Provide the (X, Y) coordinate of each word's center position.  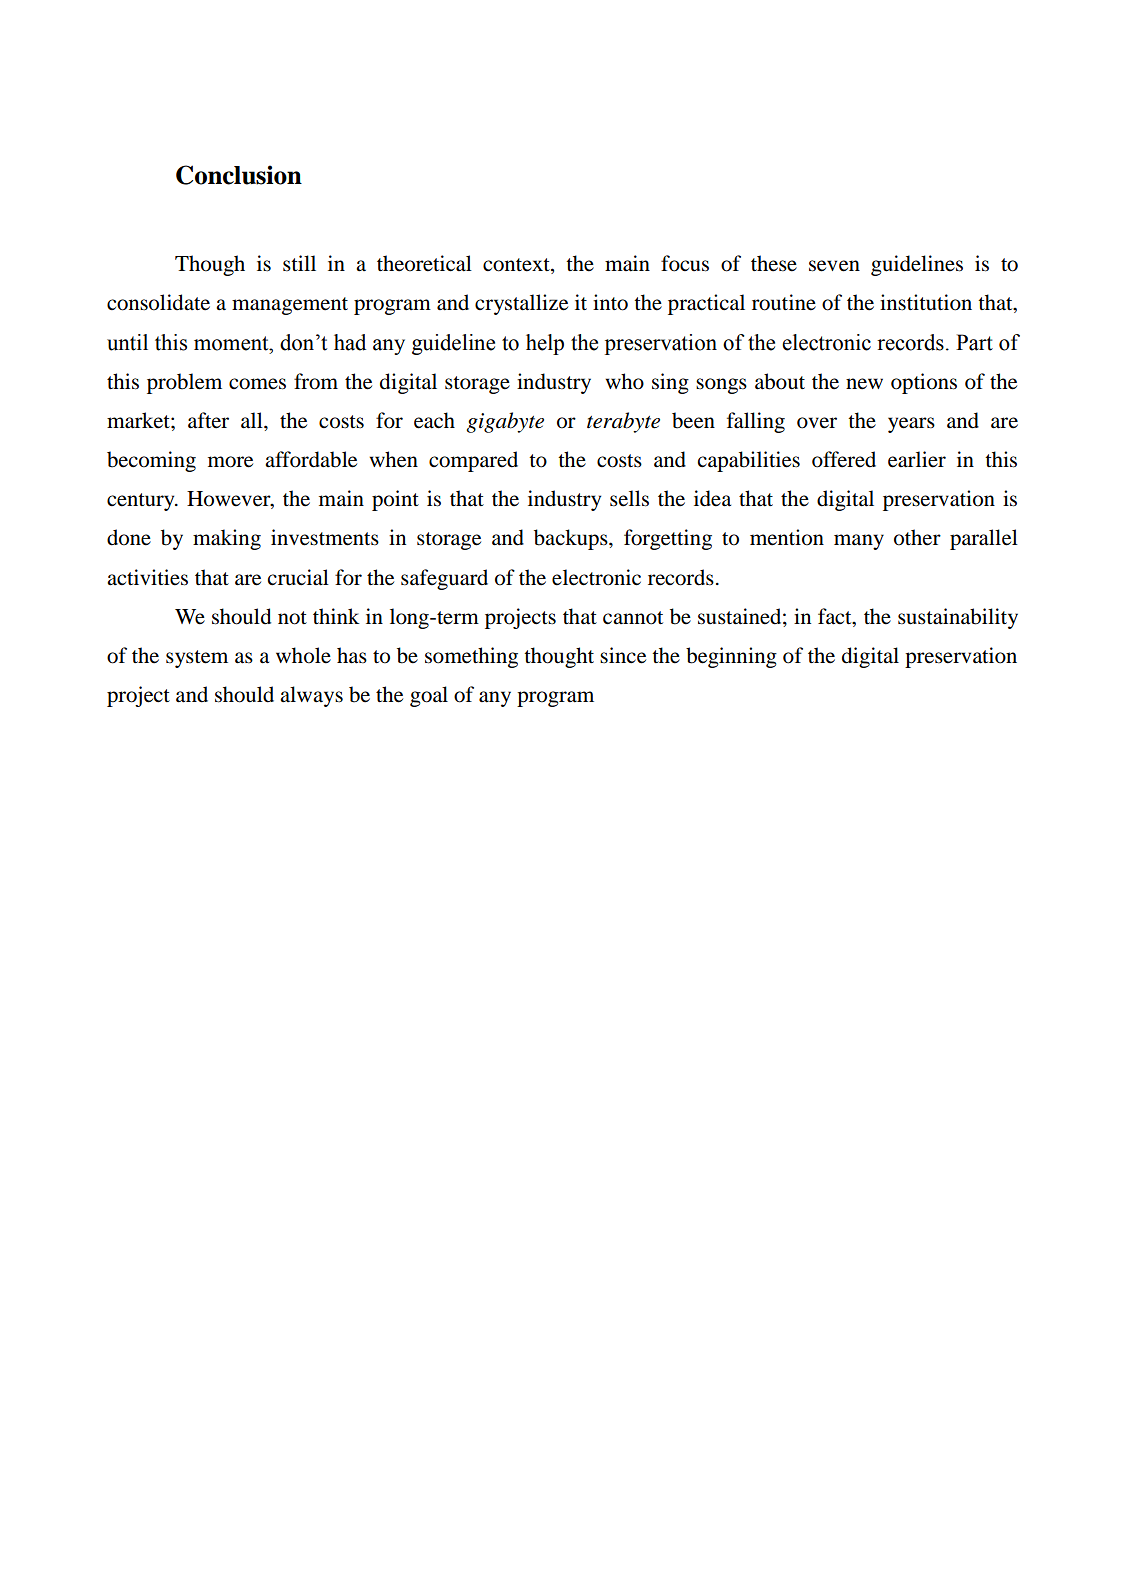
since (623, 655)
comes (257, 384)
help (545, 344)
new (864, 384)
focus (685, 263)
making (227, 539)
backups (572, 539)
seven (834, 266)
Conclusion (239, 175)
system (197, 659)
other (917, 537)
